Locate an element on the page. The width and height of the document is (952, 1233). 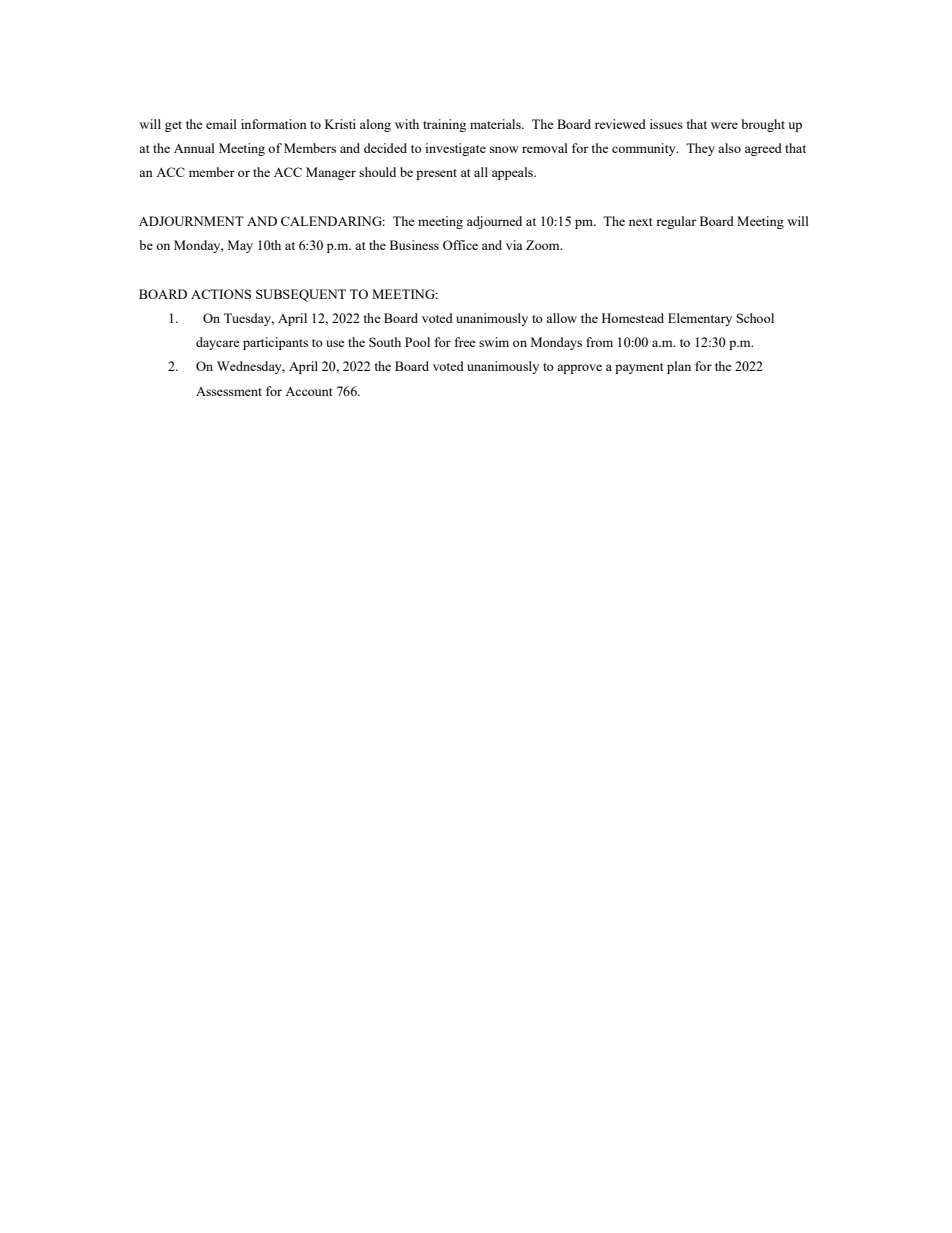
Elementary is located at coordinates (700, 319).
